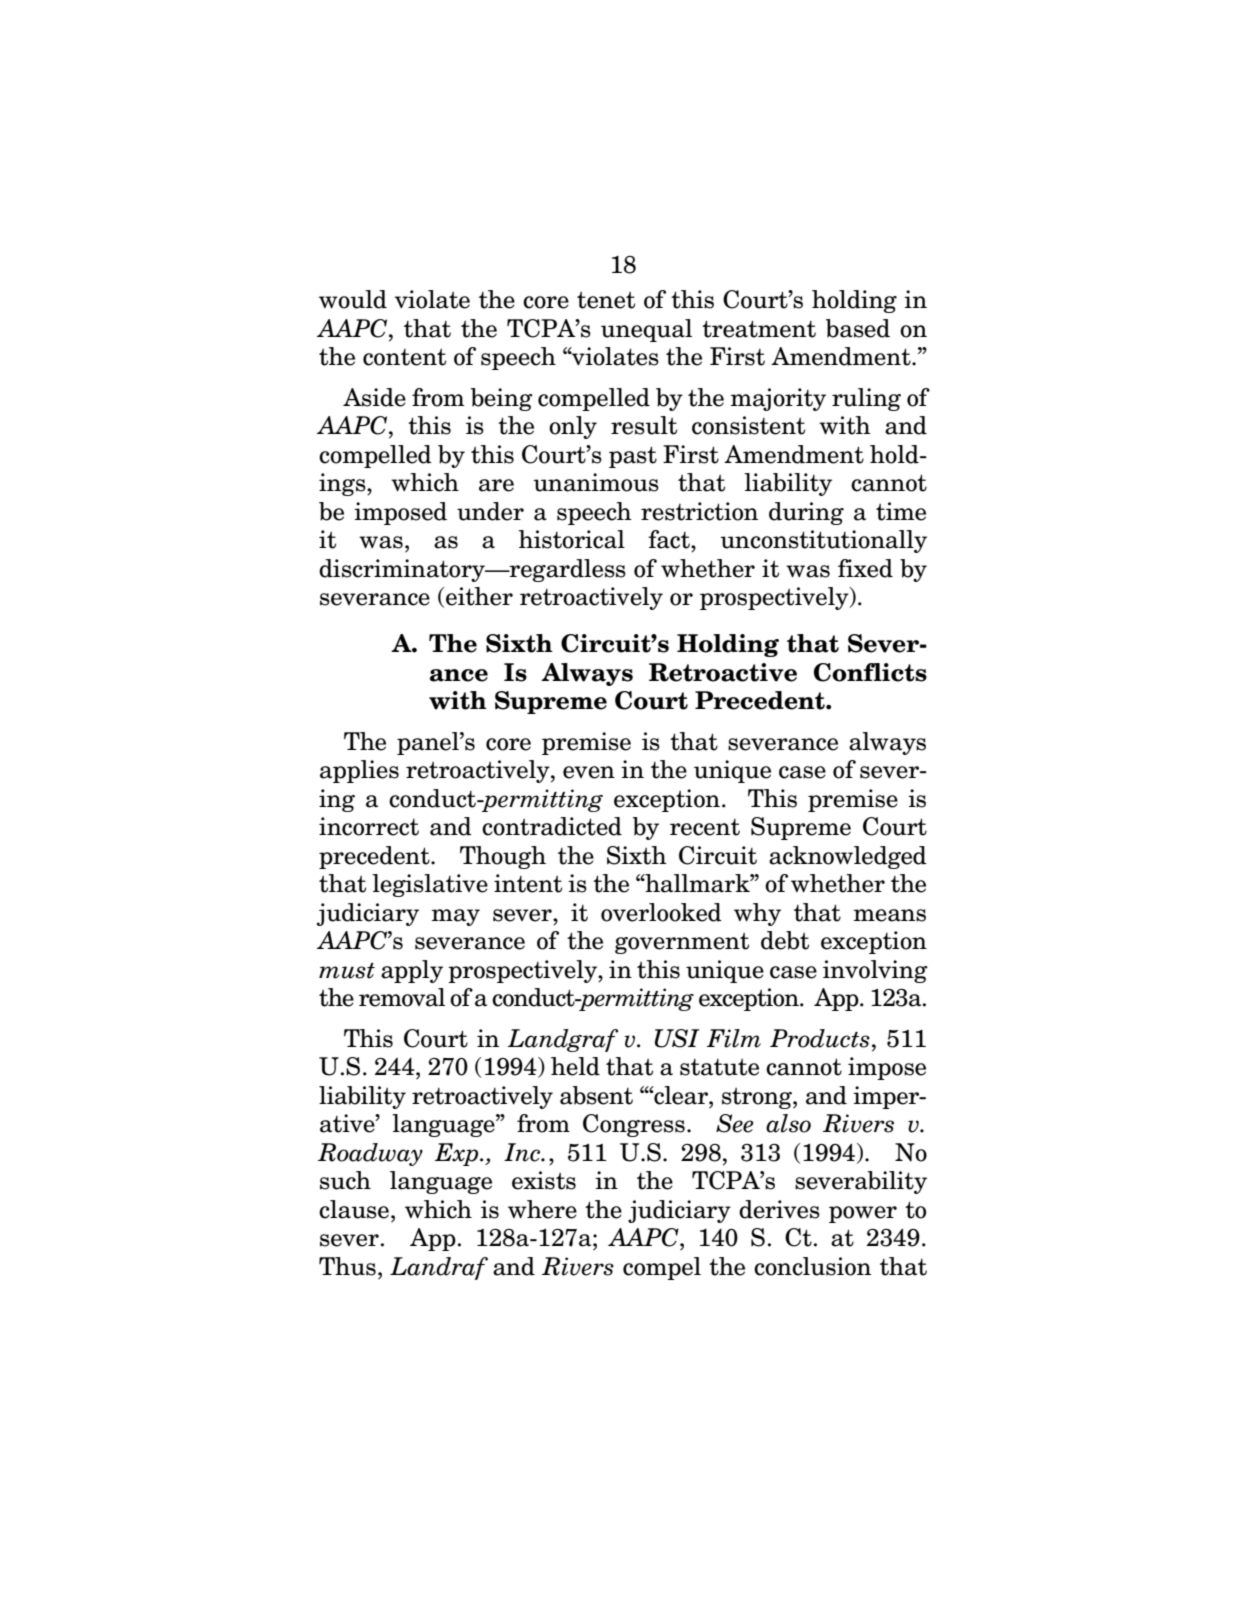  Describe the element at coordinates (354, 1209) in the screenshot. I see `clause` at that location.
